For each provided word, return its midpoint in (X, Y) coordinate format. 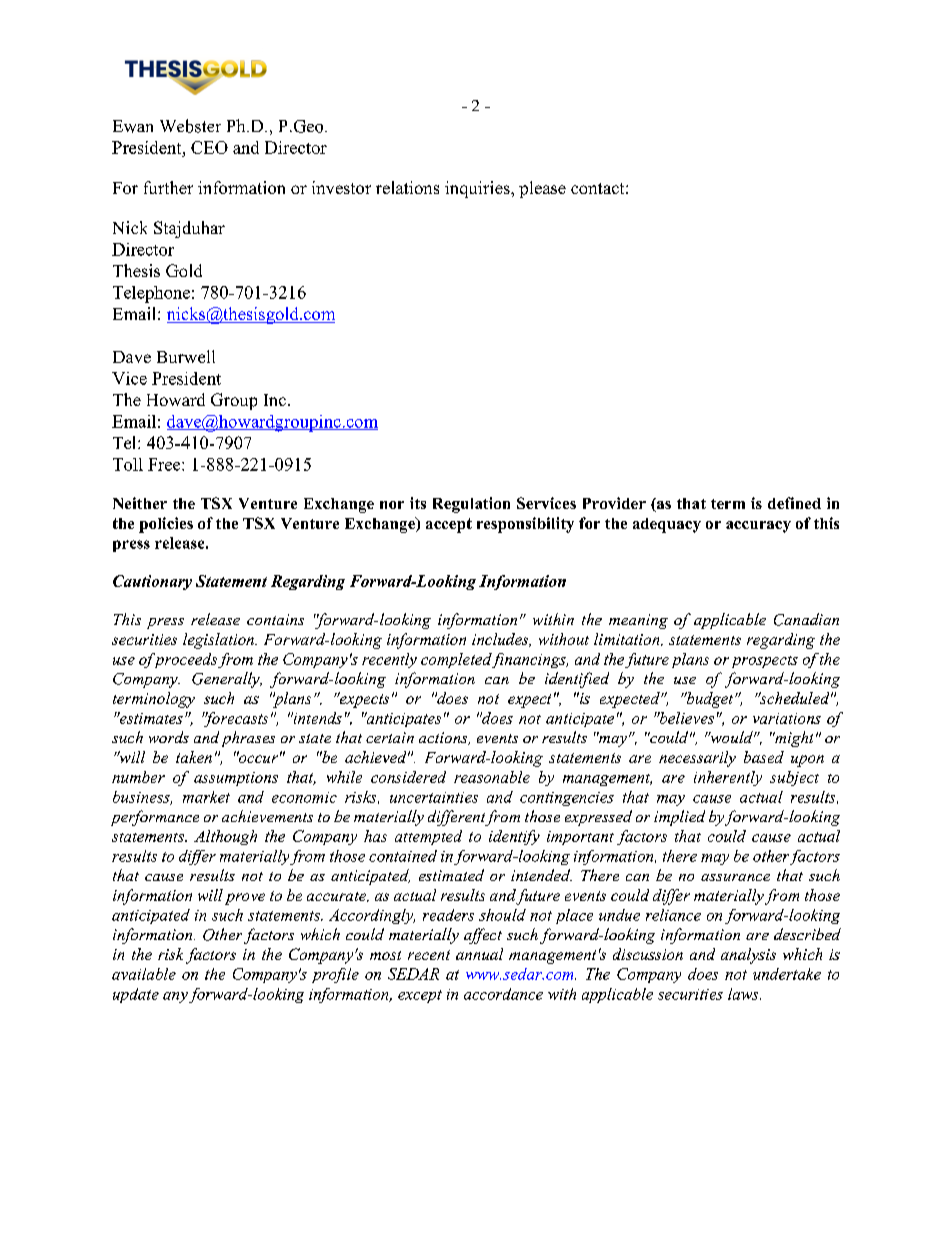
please (542, 189)
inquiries (478, 189)
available (144, 974)
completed (457, 660)
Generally (227, 680)
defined (794, 503)
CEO (209, 147)
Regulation (471, 505)
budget (710, 700)
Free (165, 464)
